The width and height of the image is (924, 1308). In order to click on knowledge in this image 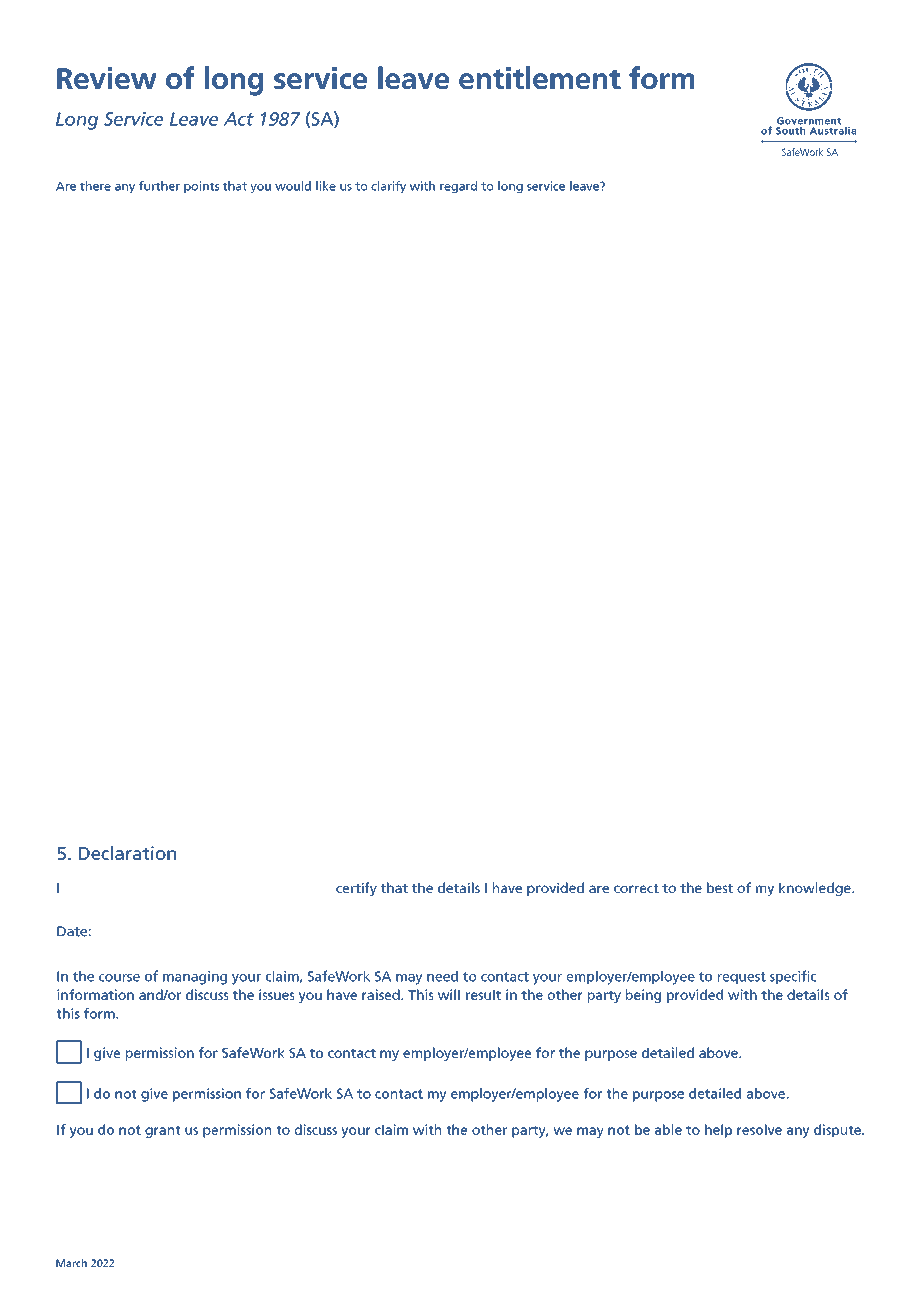, I will do `click(816, 889)`.
